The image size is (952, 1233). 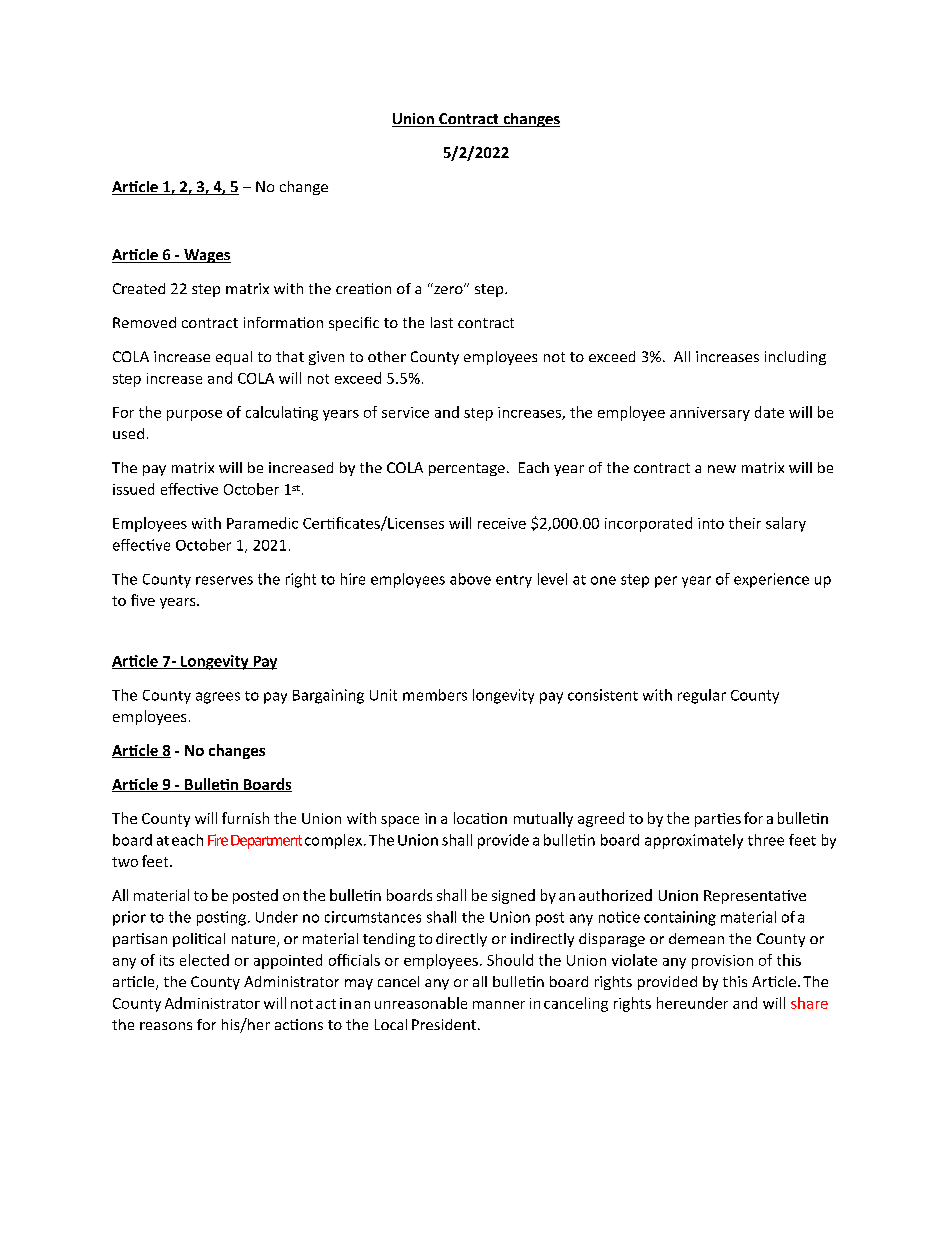 What do you see at coordinates (435, 695) in the page?
I see `members` at bounding box center [435, 695].
